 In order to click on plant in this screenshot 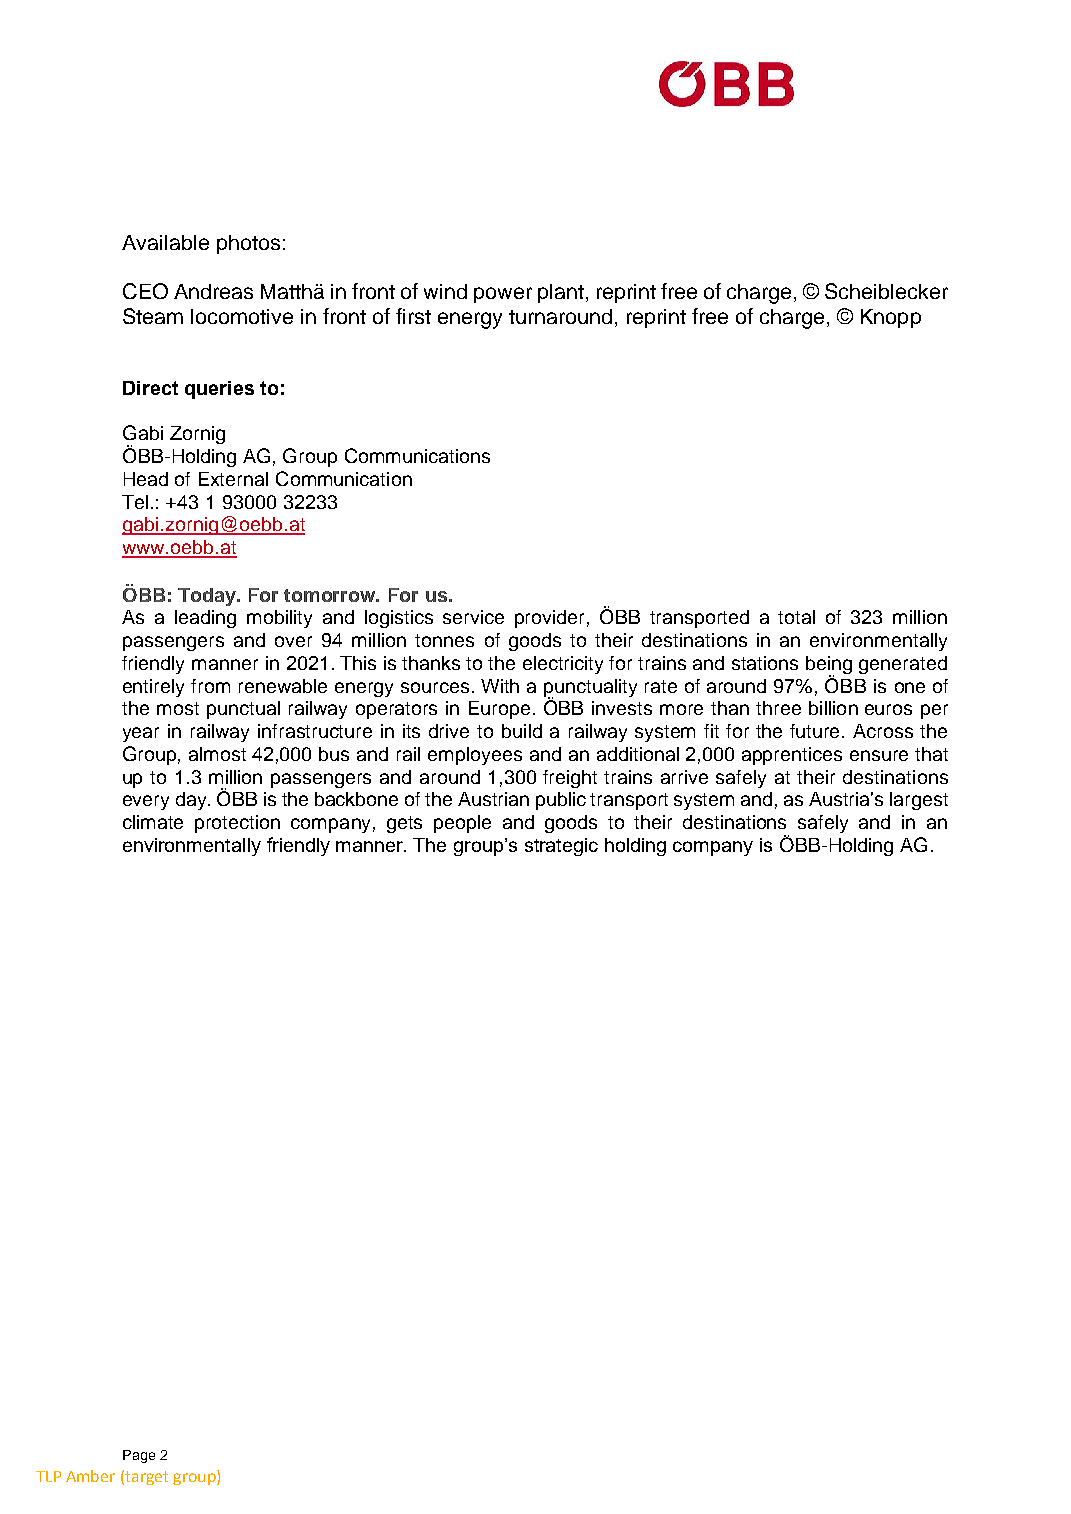, I will do `click(561, 293)`.
